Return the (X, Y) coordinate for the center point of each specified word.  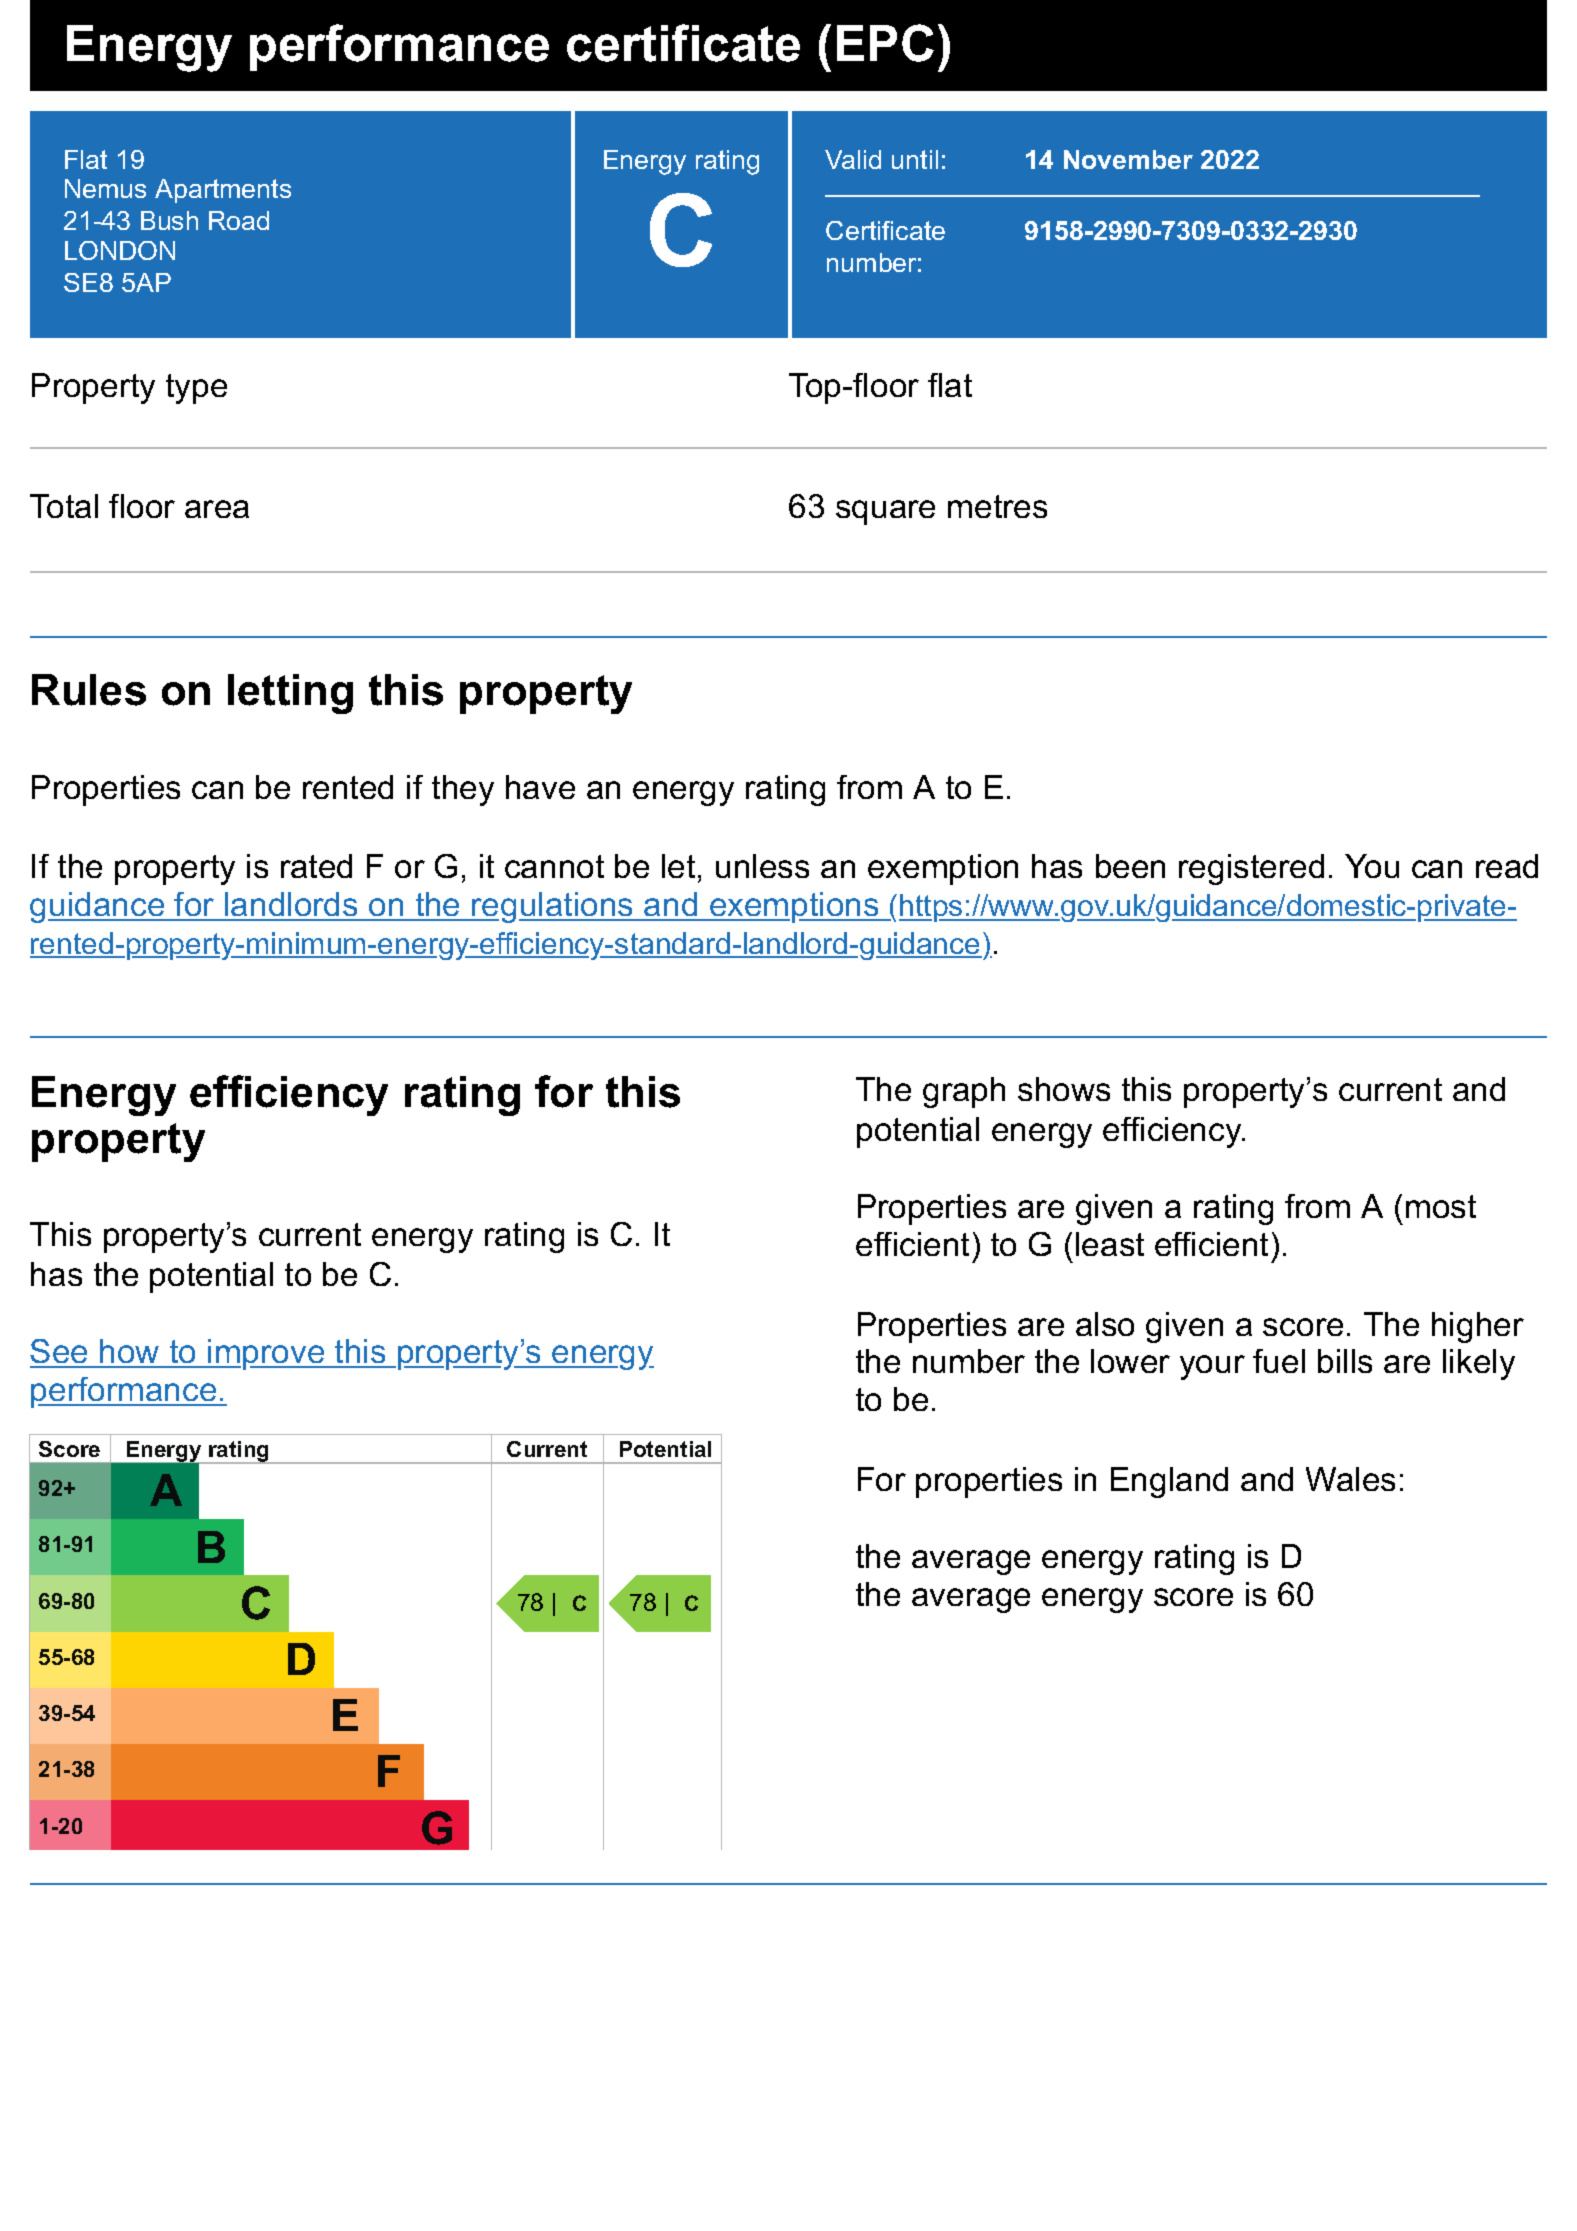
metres (997, 506)
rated (316, 866)
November (1128, 159)
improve (266, 1354)
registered (1251, 869)
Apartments (223, 191)
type (196, 389)
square (885, 512)
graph (964, 1092)
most (1441, 1206)
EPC (885, 43)
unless (762, 866)
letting (290, 694)
